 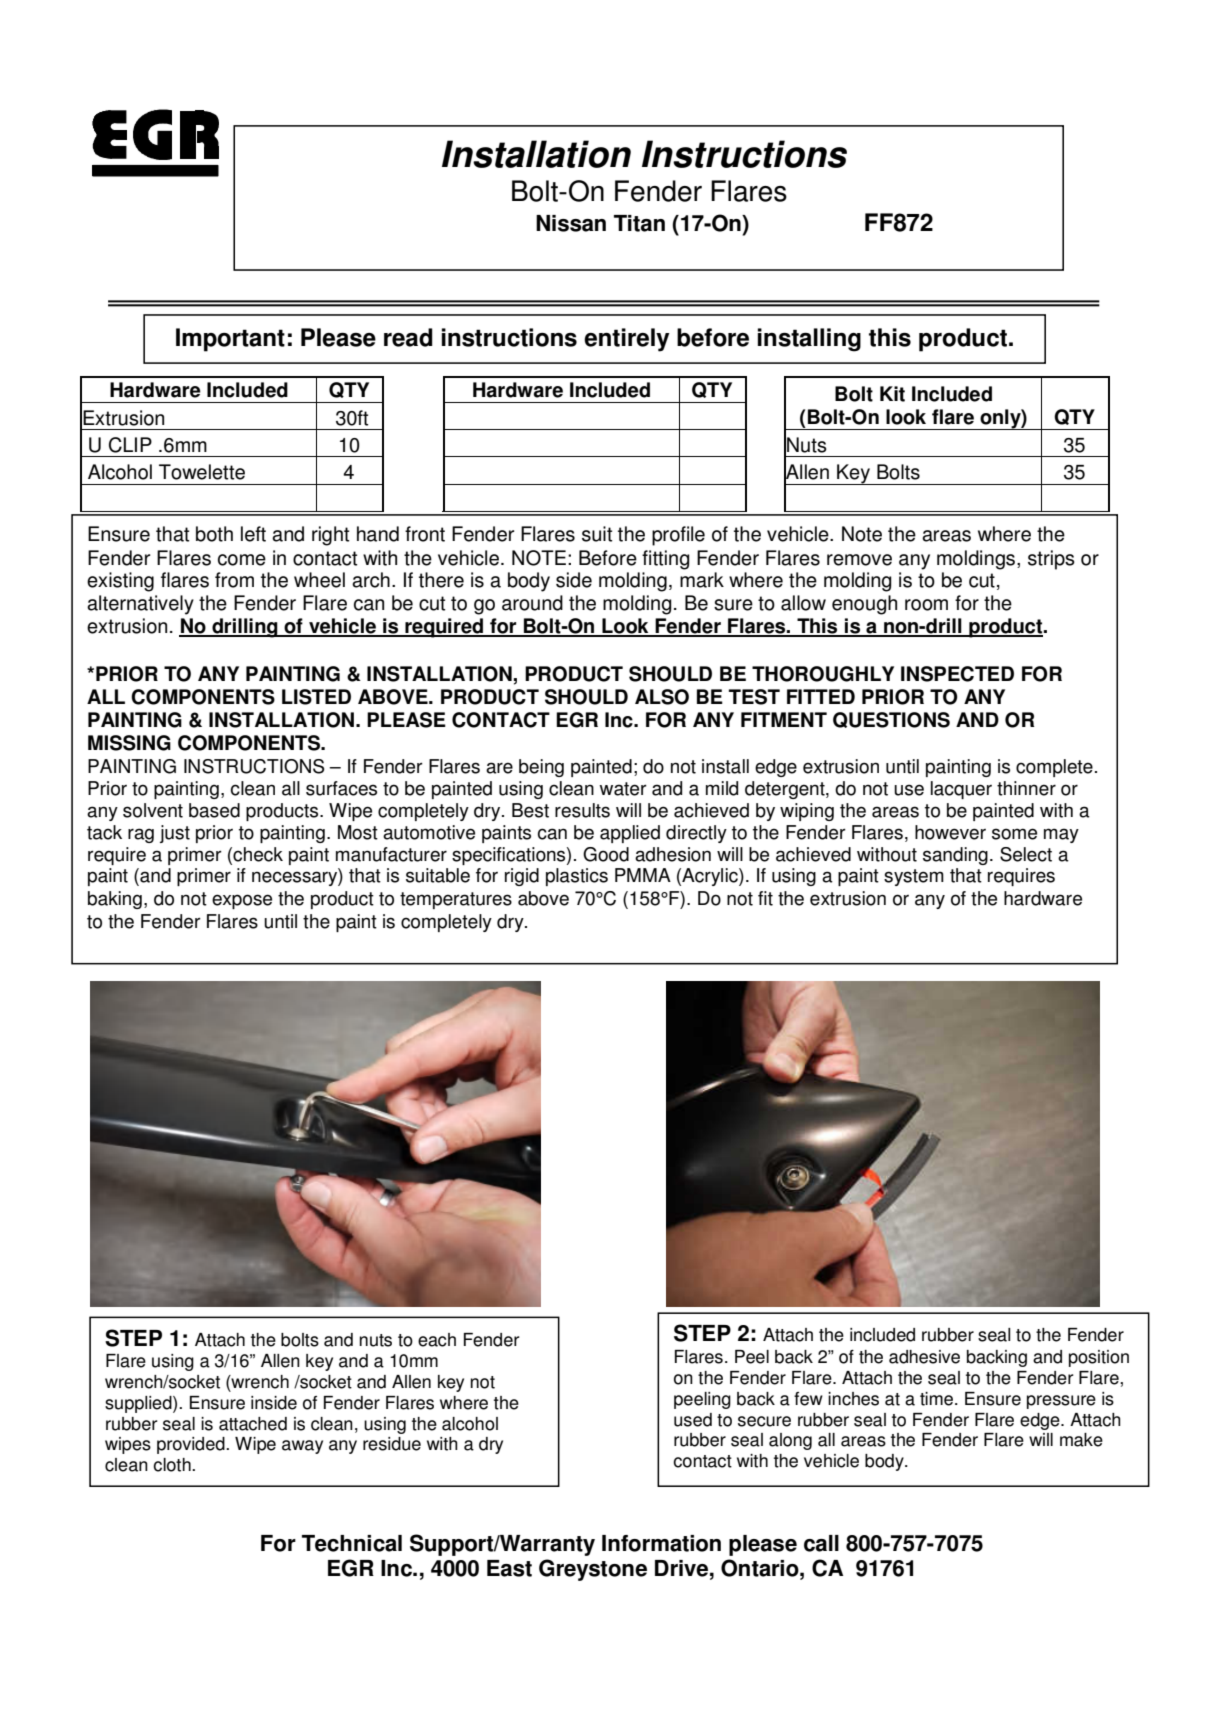 I want to click on Kit, so click(x=892, y=394).
